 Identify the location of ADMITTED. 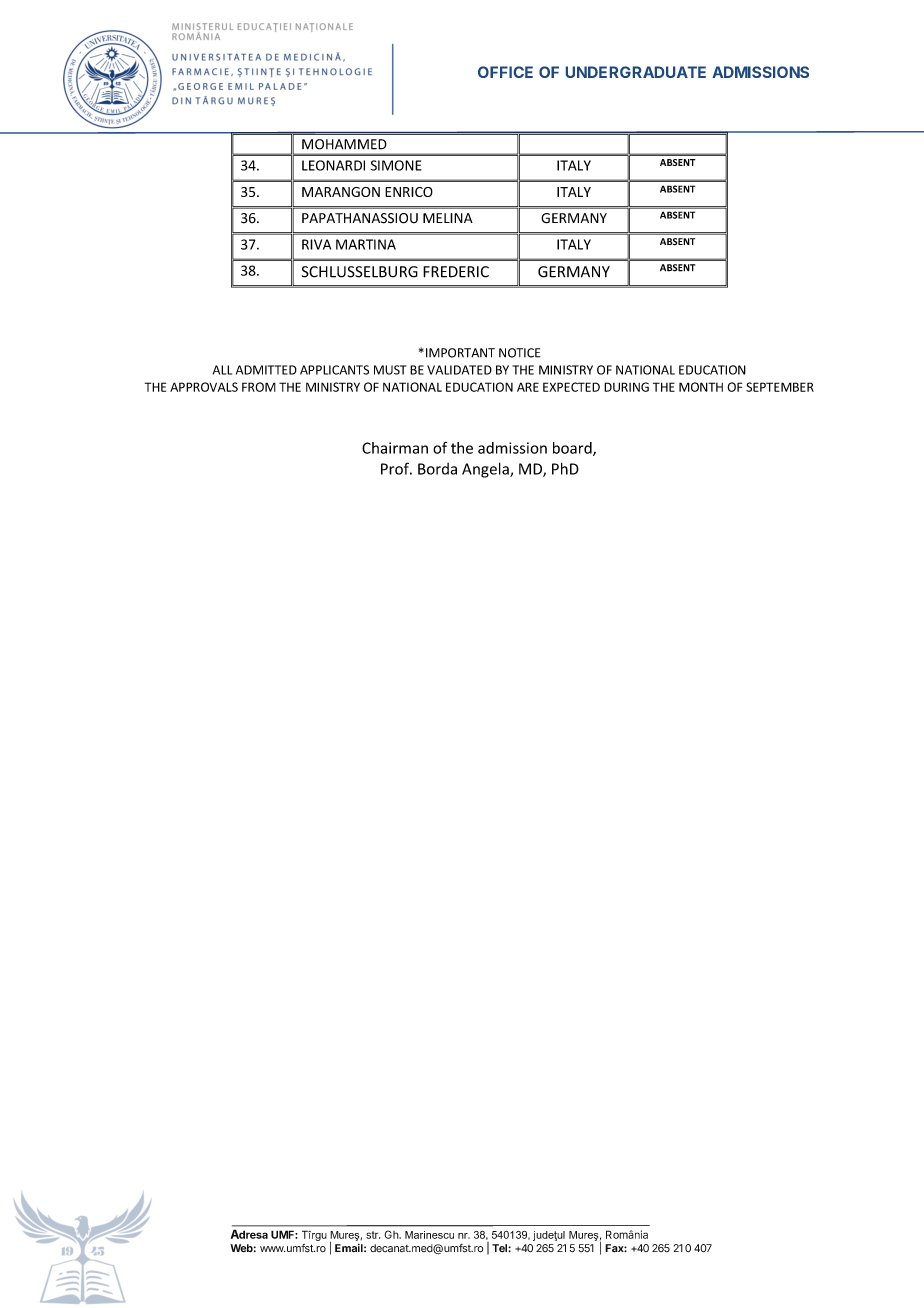
(266, 370).
